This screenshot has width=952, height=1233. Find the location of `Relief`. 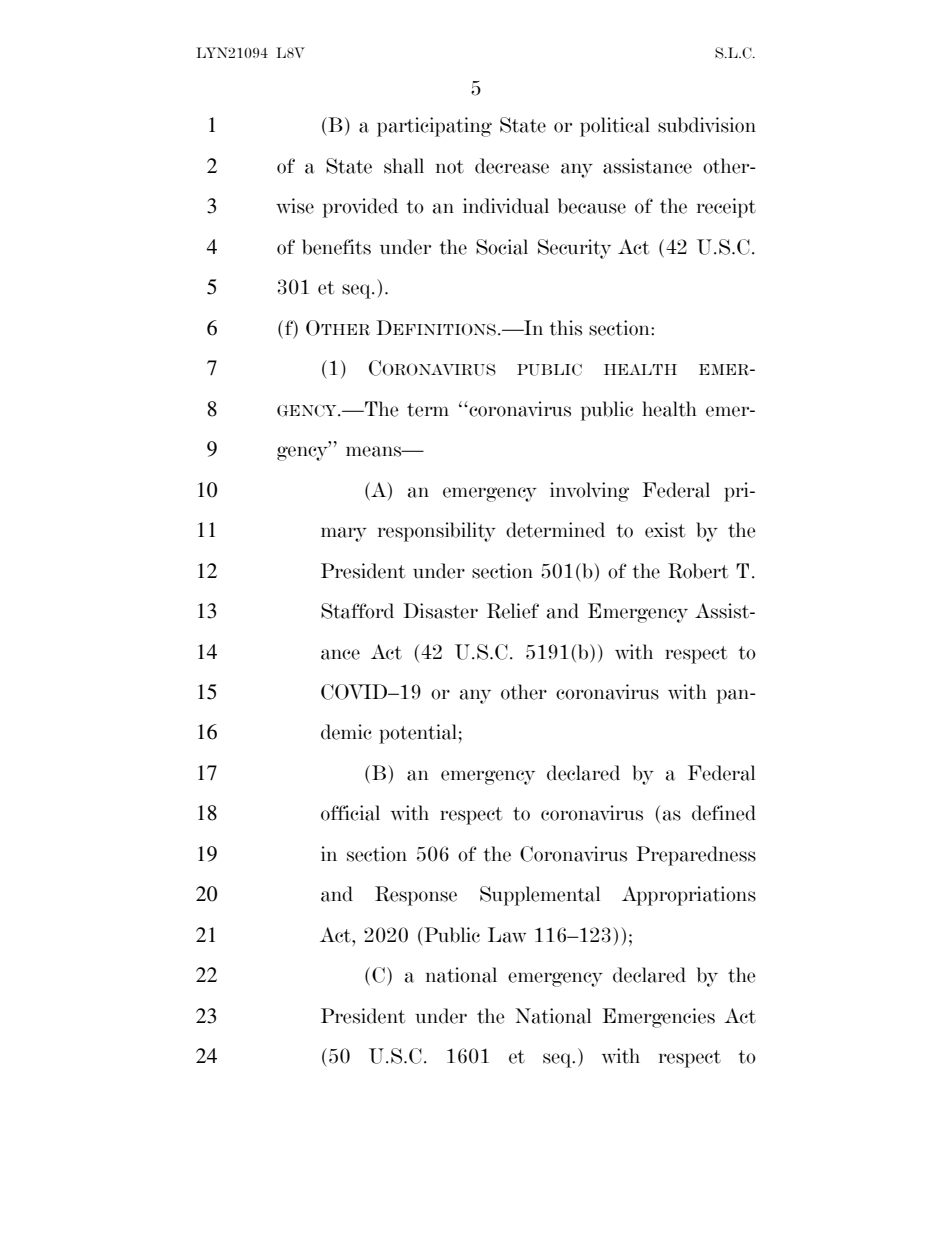

Relief is located at coordinates (513, 611).
